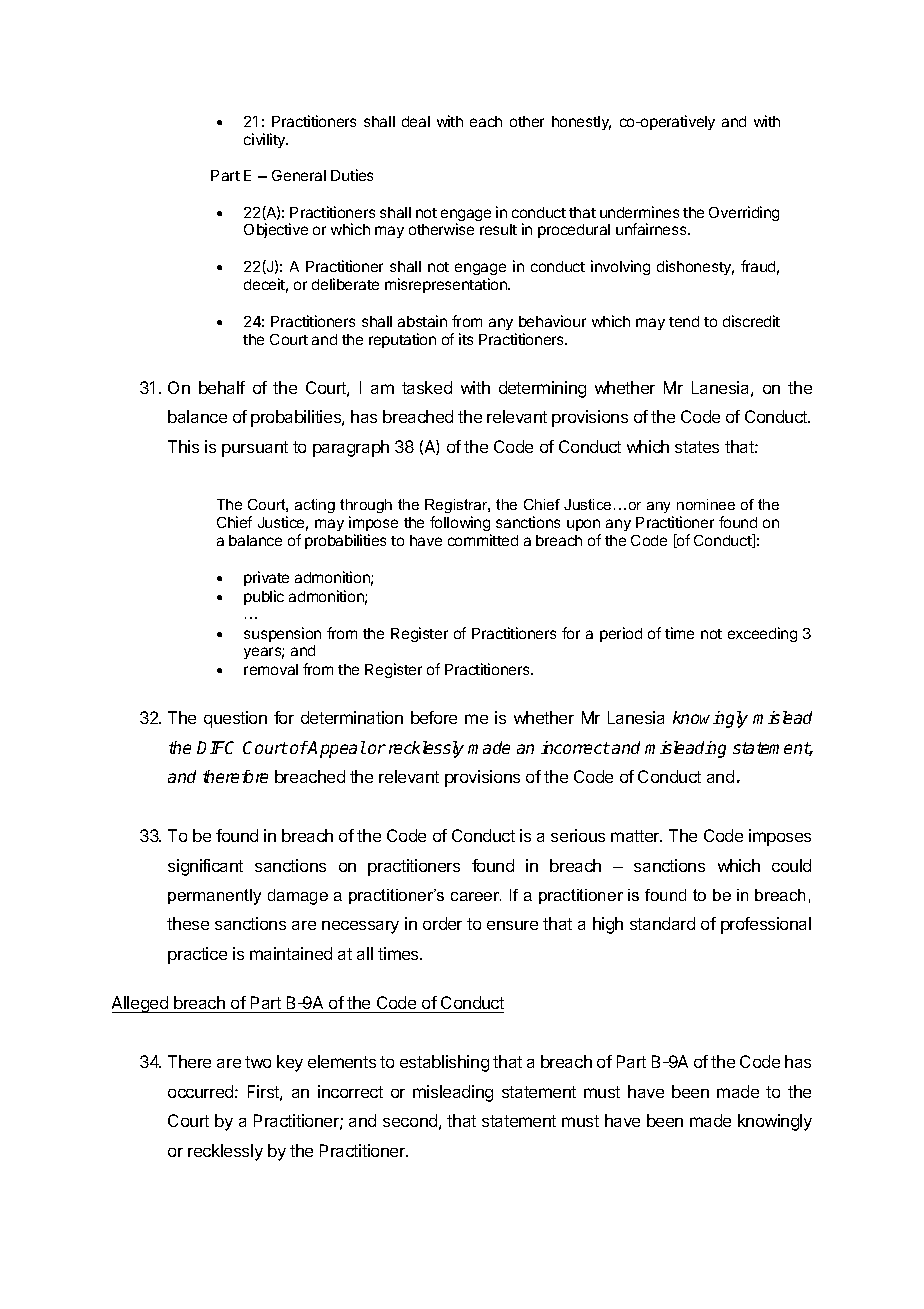  Describe the element at coordinates (183, 446) in the screenshot. I see `This` at that location.
